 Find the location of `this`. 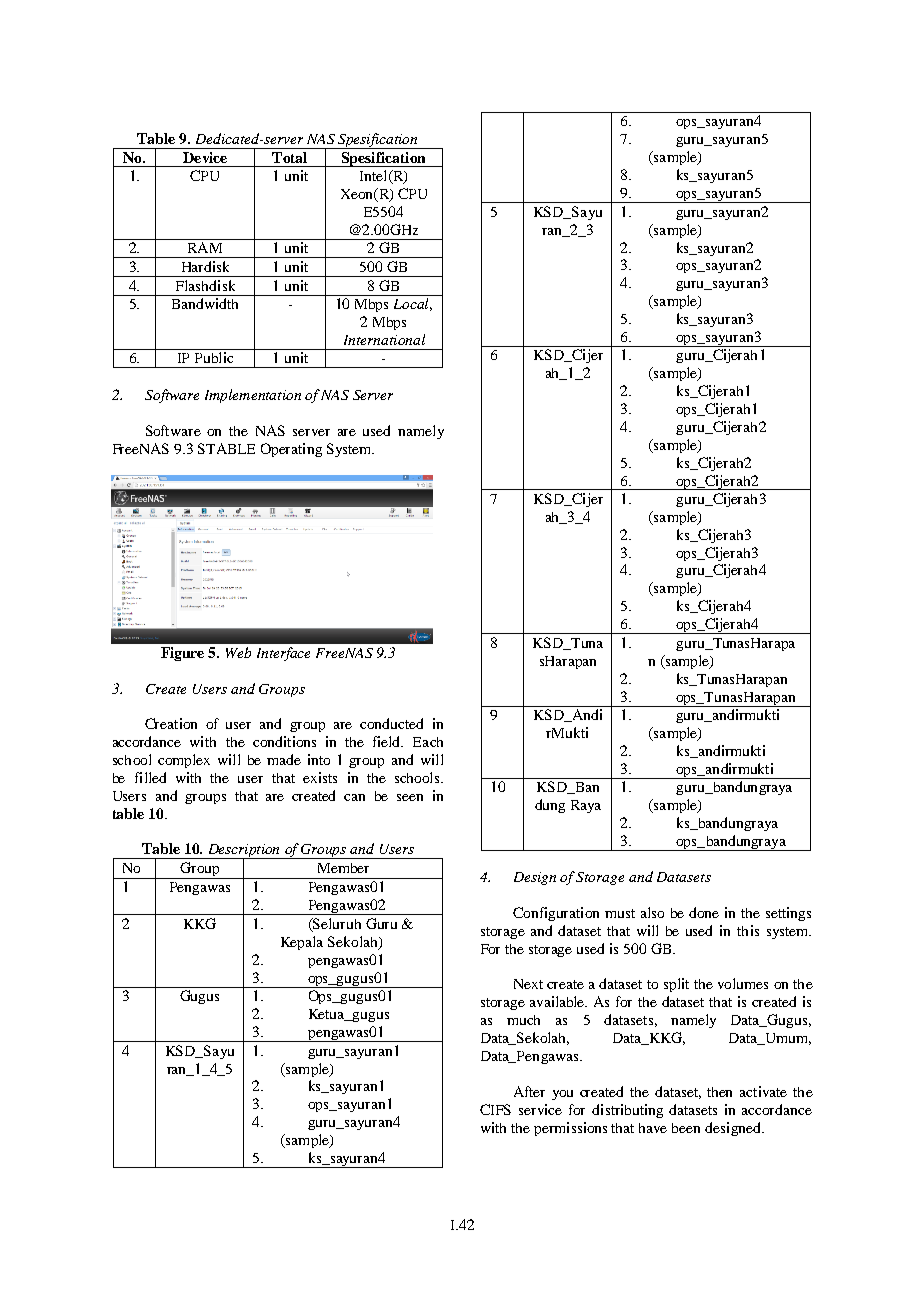

this is located at coordinates (748, 930).
